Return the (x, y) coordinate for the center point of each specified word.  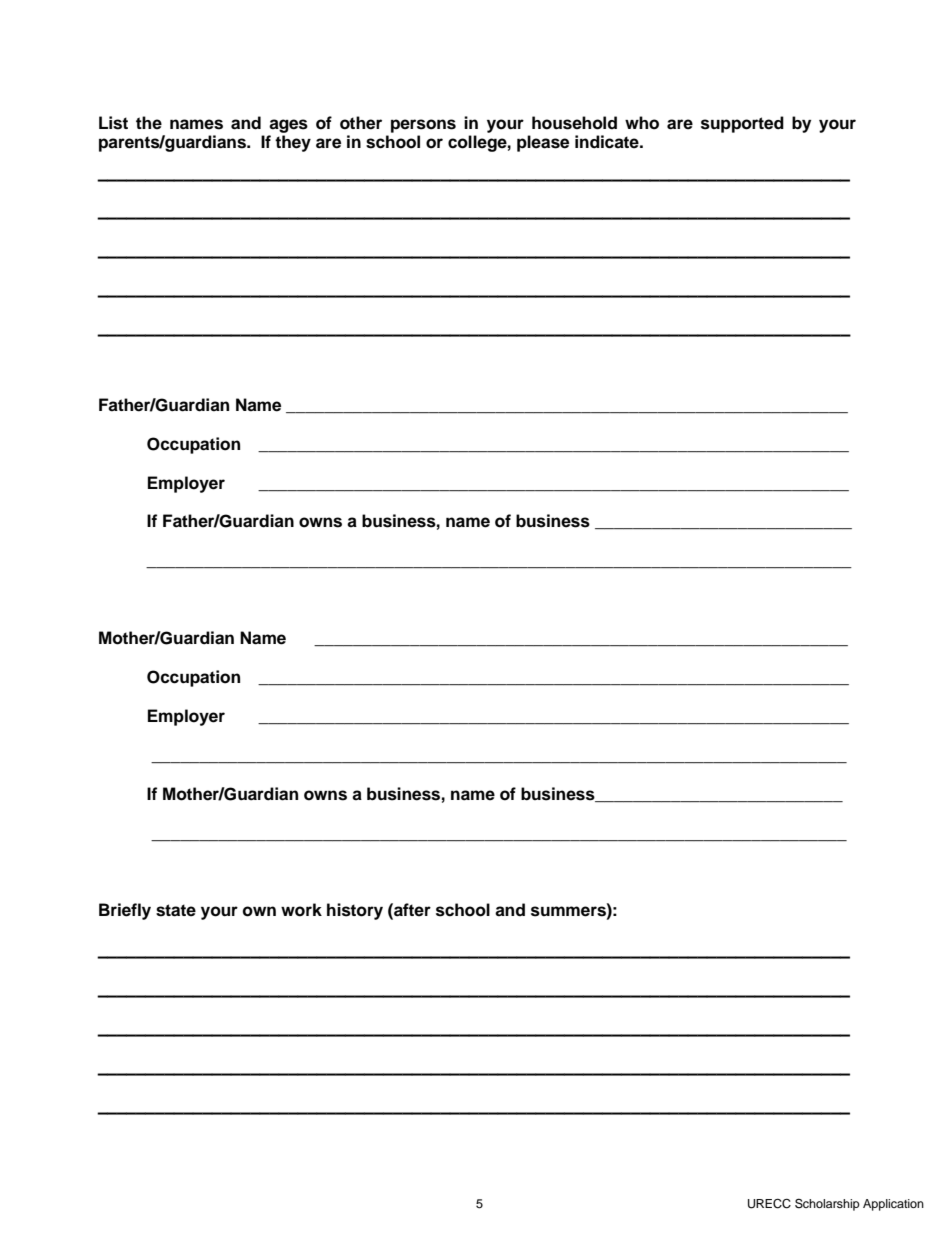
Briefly (125, 911)
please (543, 143)
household (574, 123)
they (293, 143)
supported (742, 124)
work (301, 910)
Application (893, 1205)
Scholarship (827, 1204)
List (113, 123)
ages (288, 126)
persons (423, 126)
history (355, 911)
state (176, 910)
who (642, 123)
